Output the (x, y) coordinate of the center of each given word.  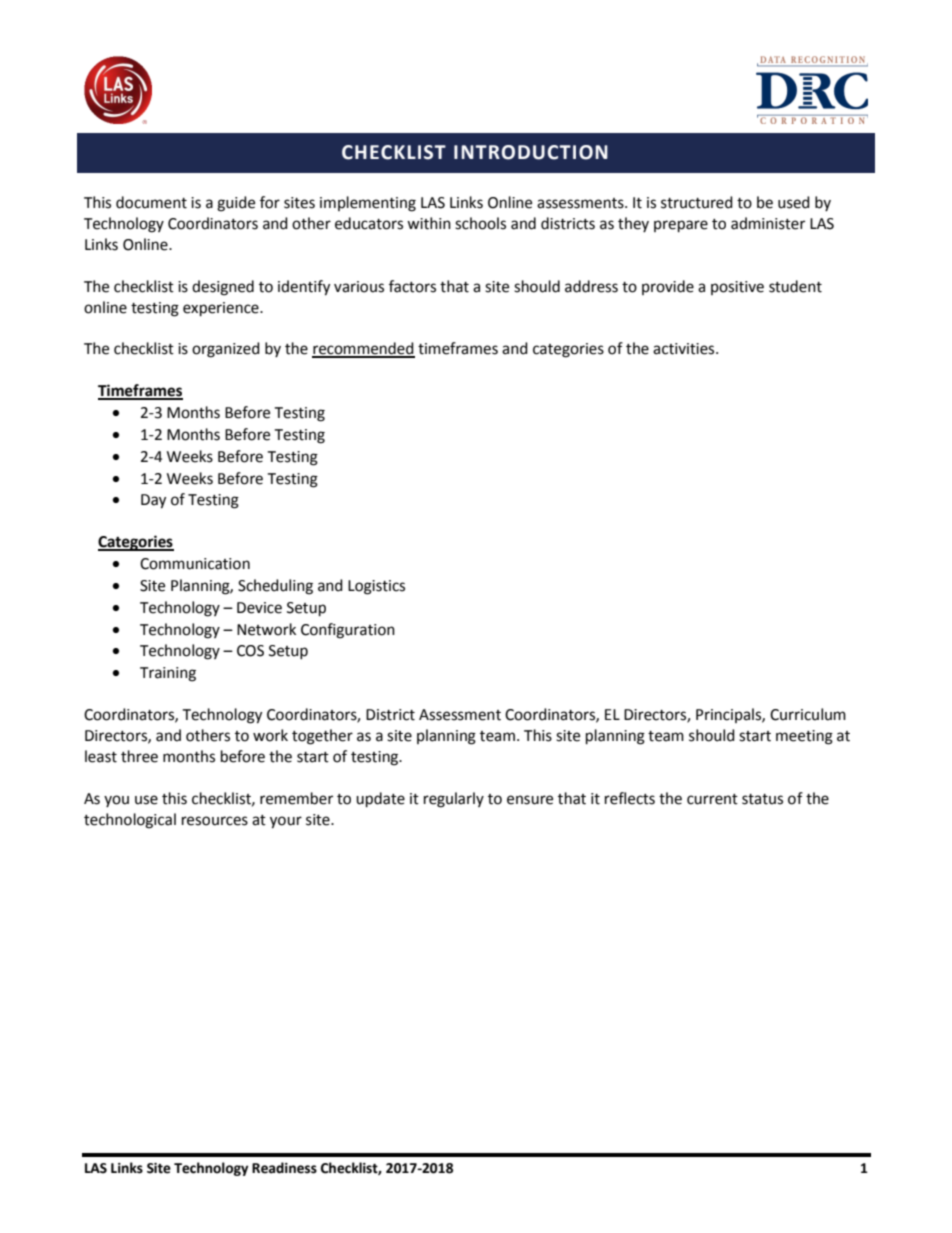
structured (697, 202)
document (151, 202)
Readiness (284, 1168)
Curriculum (808, 714)
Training (168, 674)
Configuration (348, 631)
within (429, 223)
